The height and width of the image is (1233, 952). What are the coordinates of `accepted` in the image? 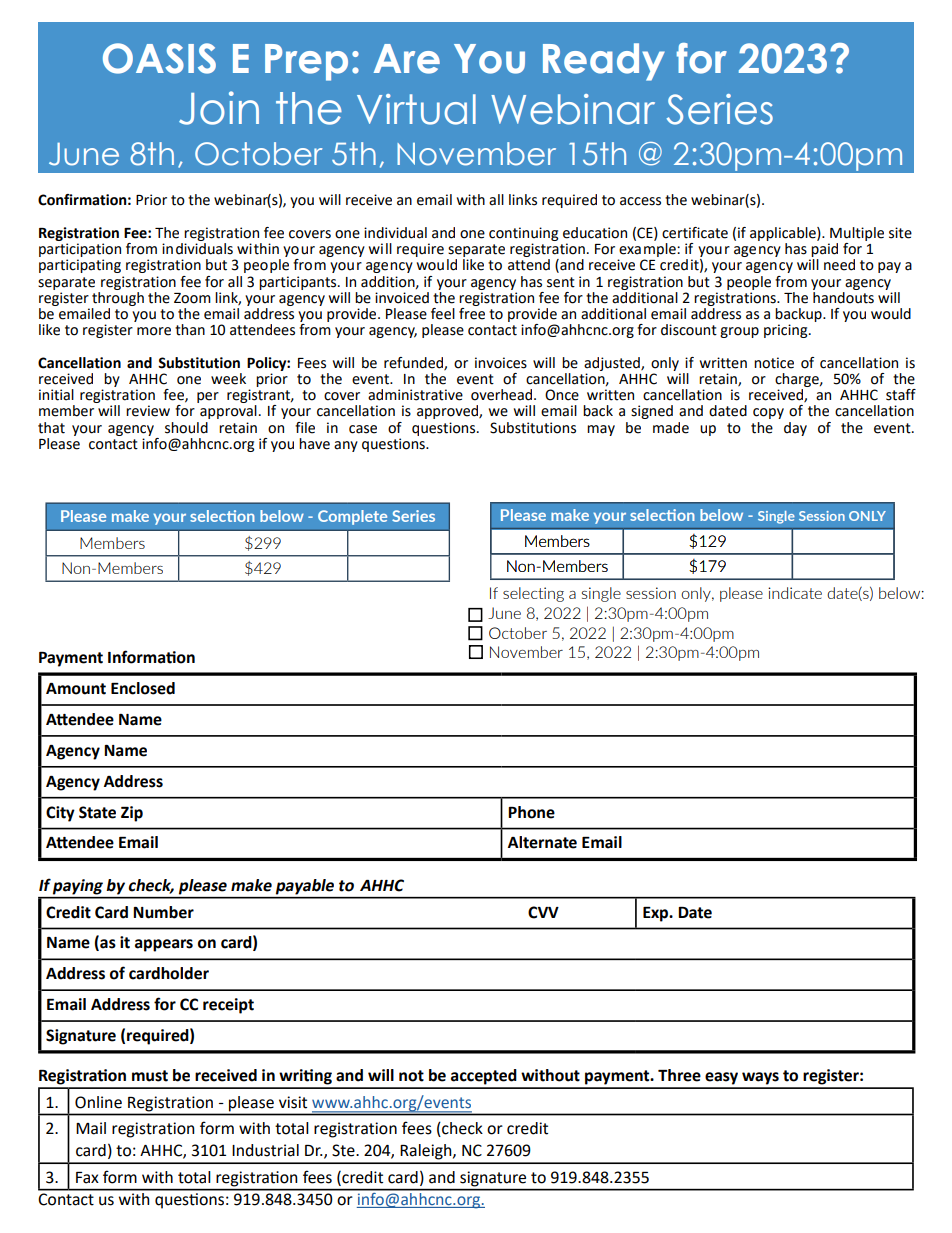 It's located at (484, 1077).
